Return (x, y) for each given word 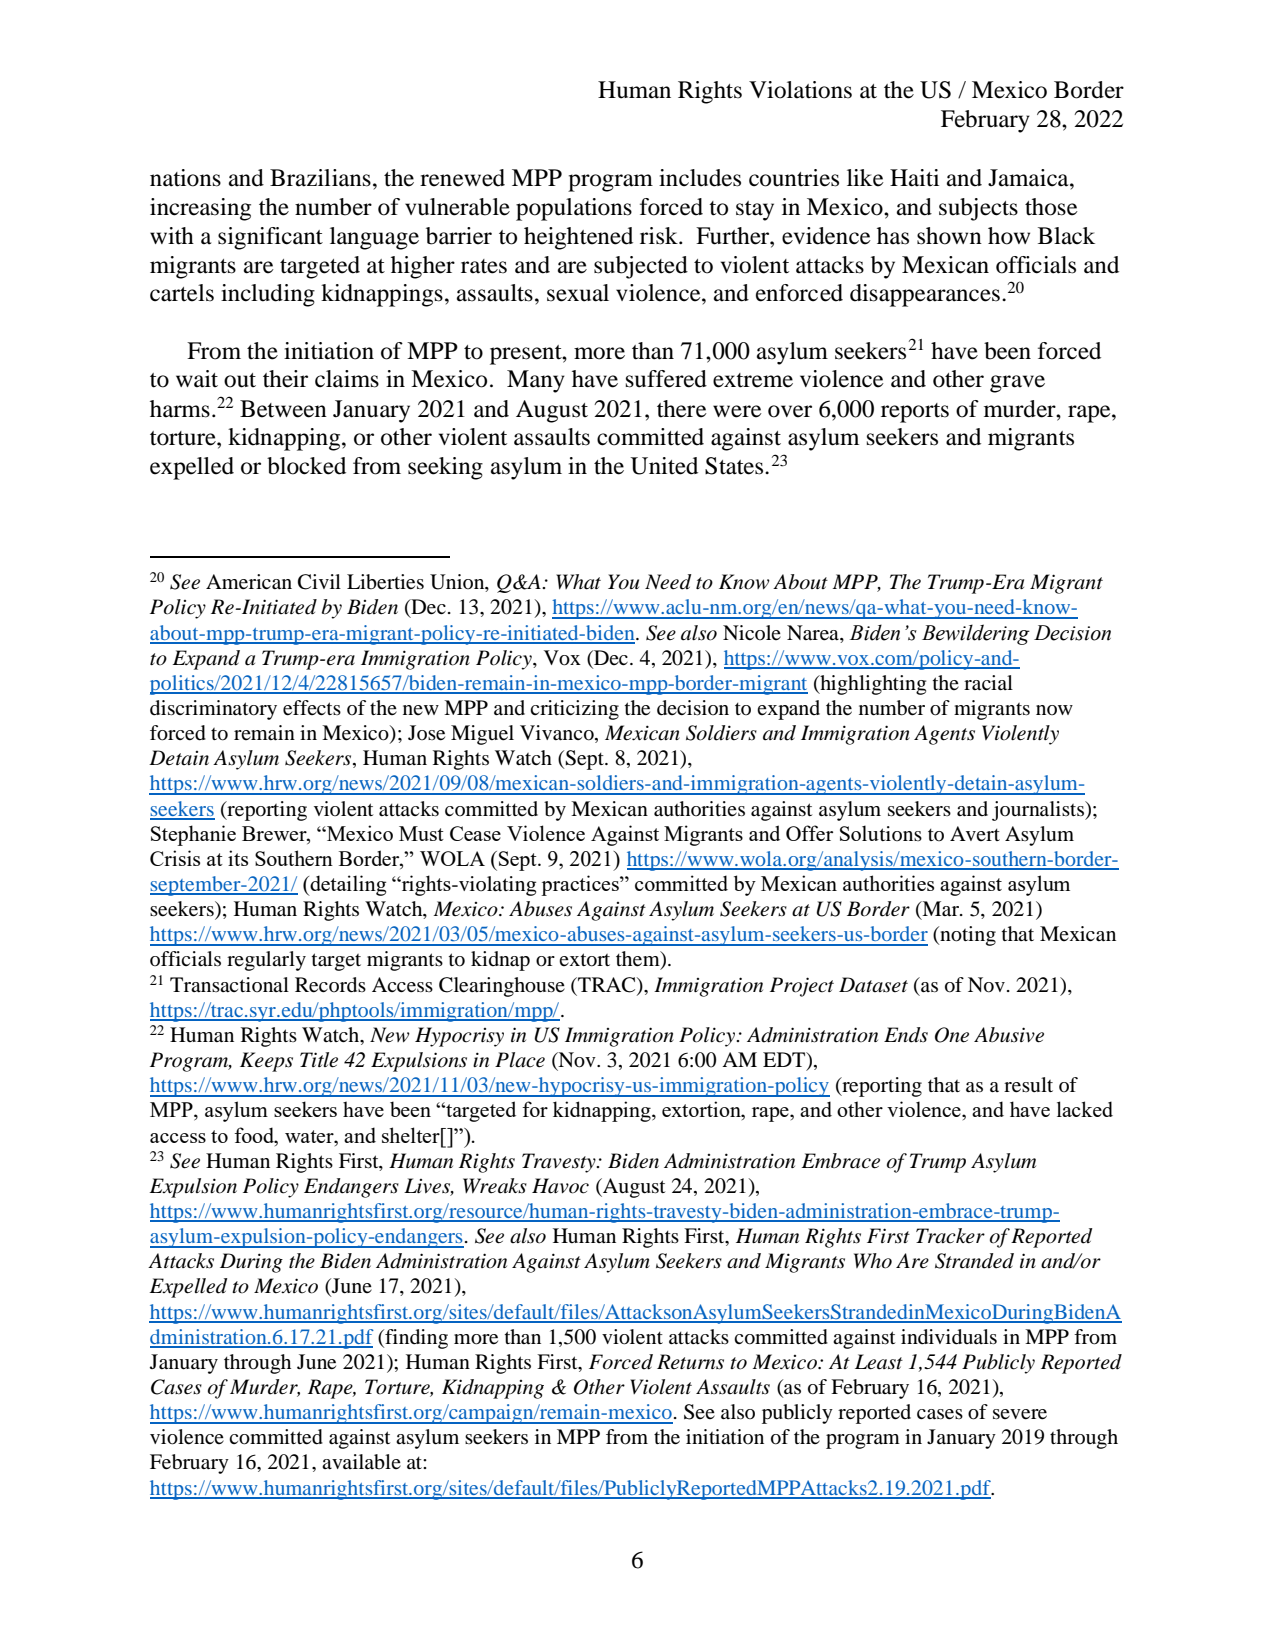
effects (312, 708)
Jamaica (1029, 178)
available (361, 1462)
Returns (690, 1362)
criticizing (574, 710)
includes (700, 178)
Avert (975, 833)
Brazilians (320, 178)
